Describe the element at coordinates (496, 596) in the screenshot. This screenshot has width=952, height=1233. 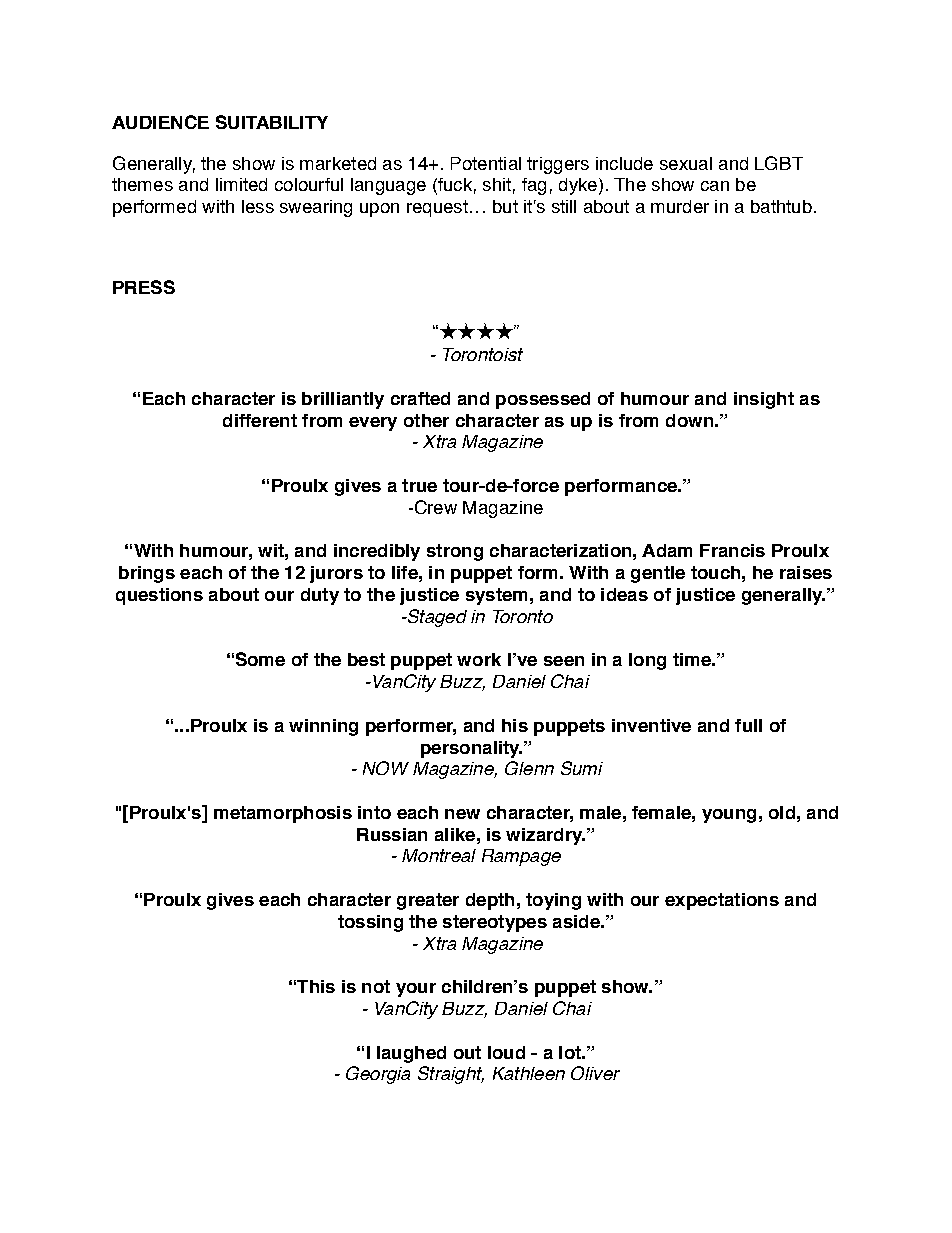
I see `system` at that location.
